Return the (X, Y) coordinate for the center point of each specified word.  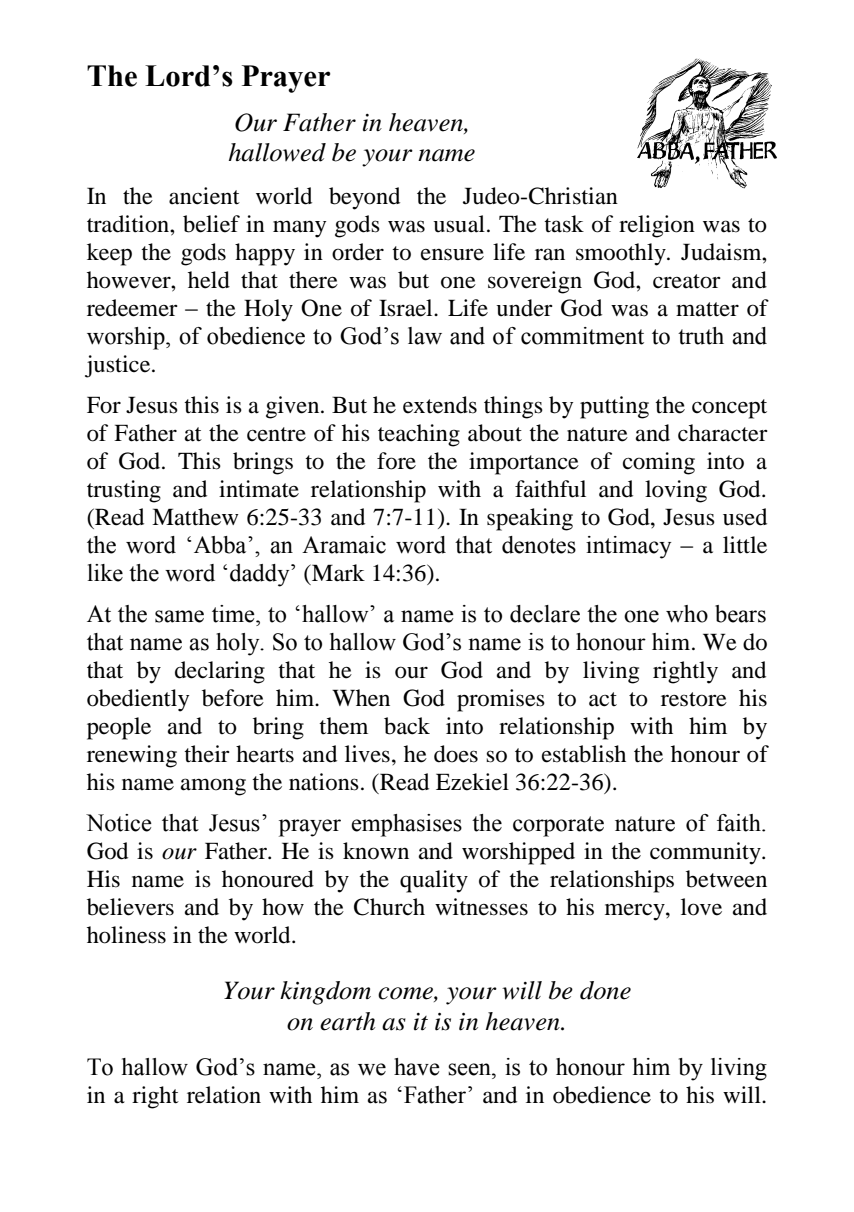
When (361, 698)
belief (211, 224)
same (179, 616)
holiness (126, 935)
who (687, 614)
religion (657, 226)
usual (459, 224)
